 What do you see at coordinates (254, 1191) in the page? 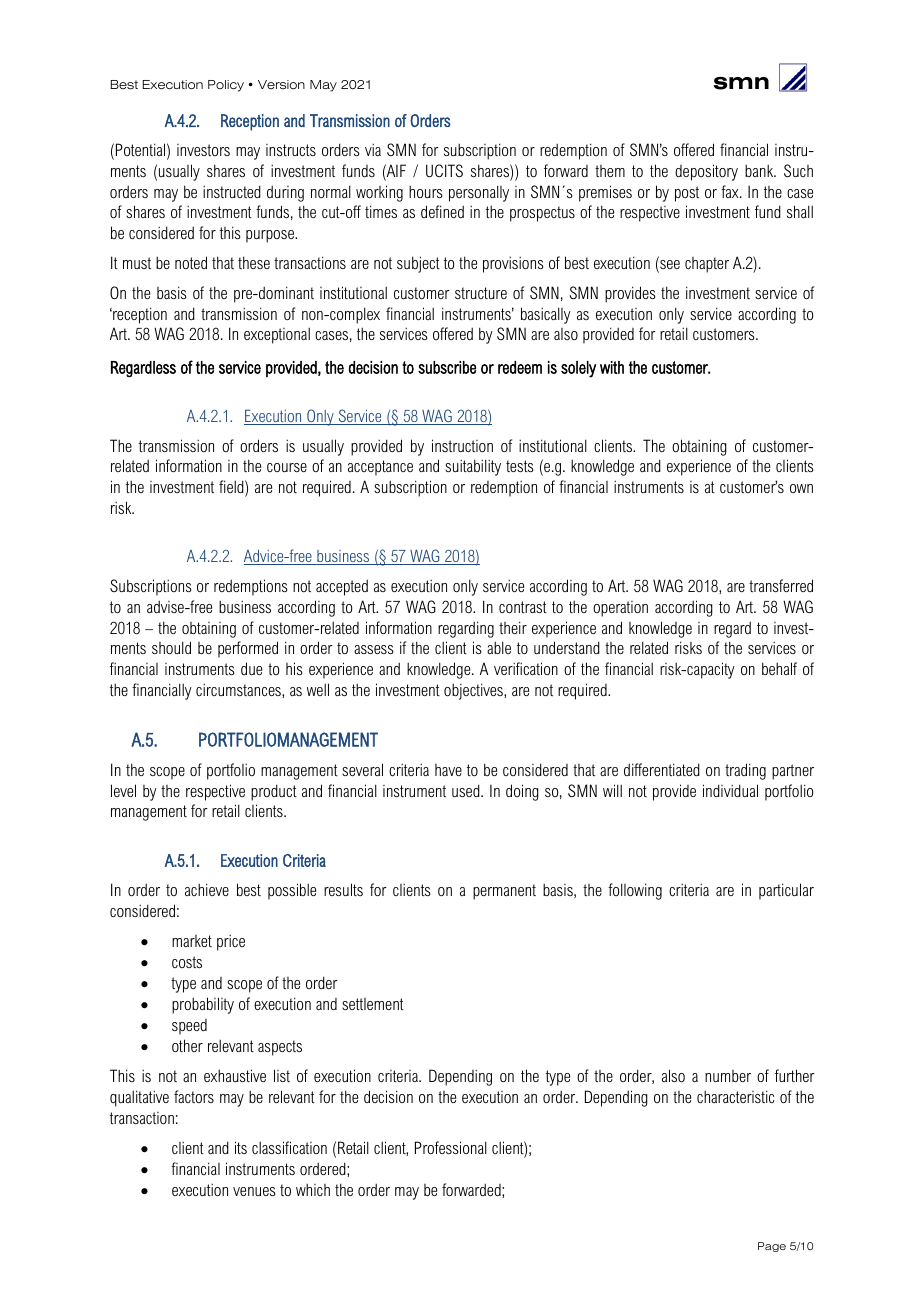
I see `venues` at bounding box center [254, 1191].
